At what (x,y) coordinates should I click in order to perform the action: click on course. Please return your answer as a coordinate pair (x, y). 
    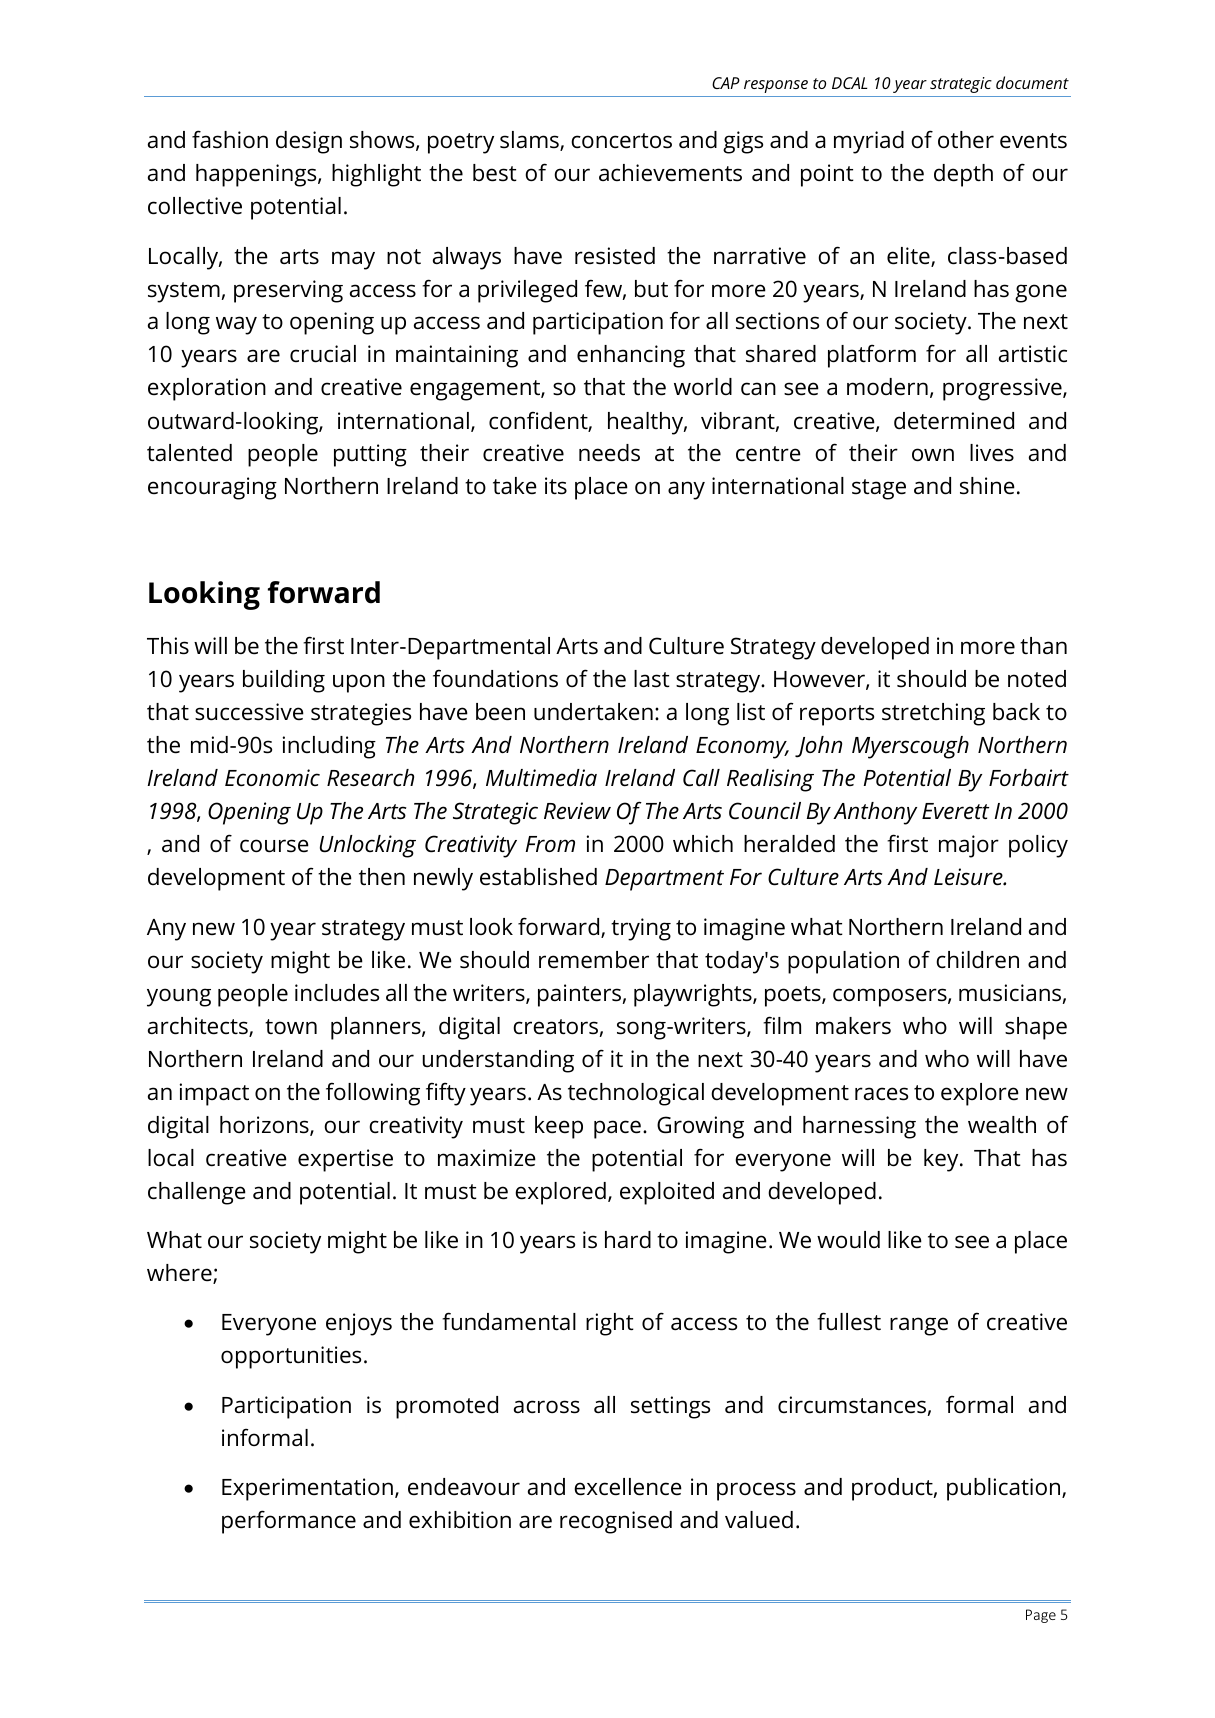
    Looking at the image, I should click on (274, 846).
